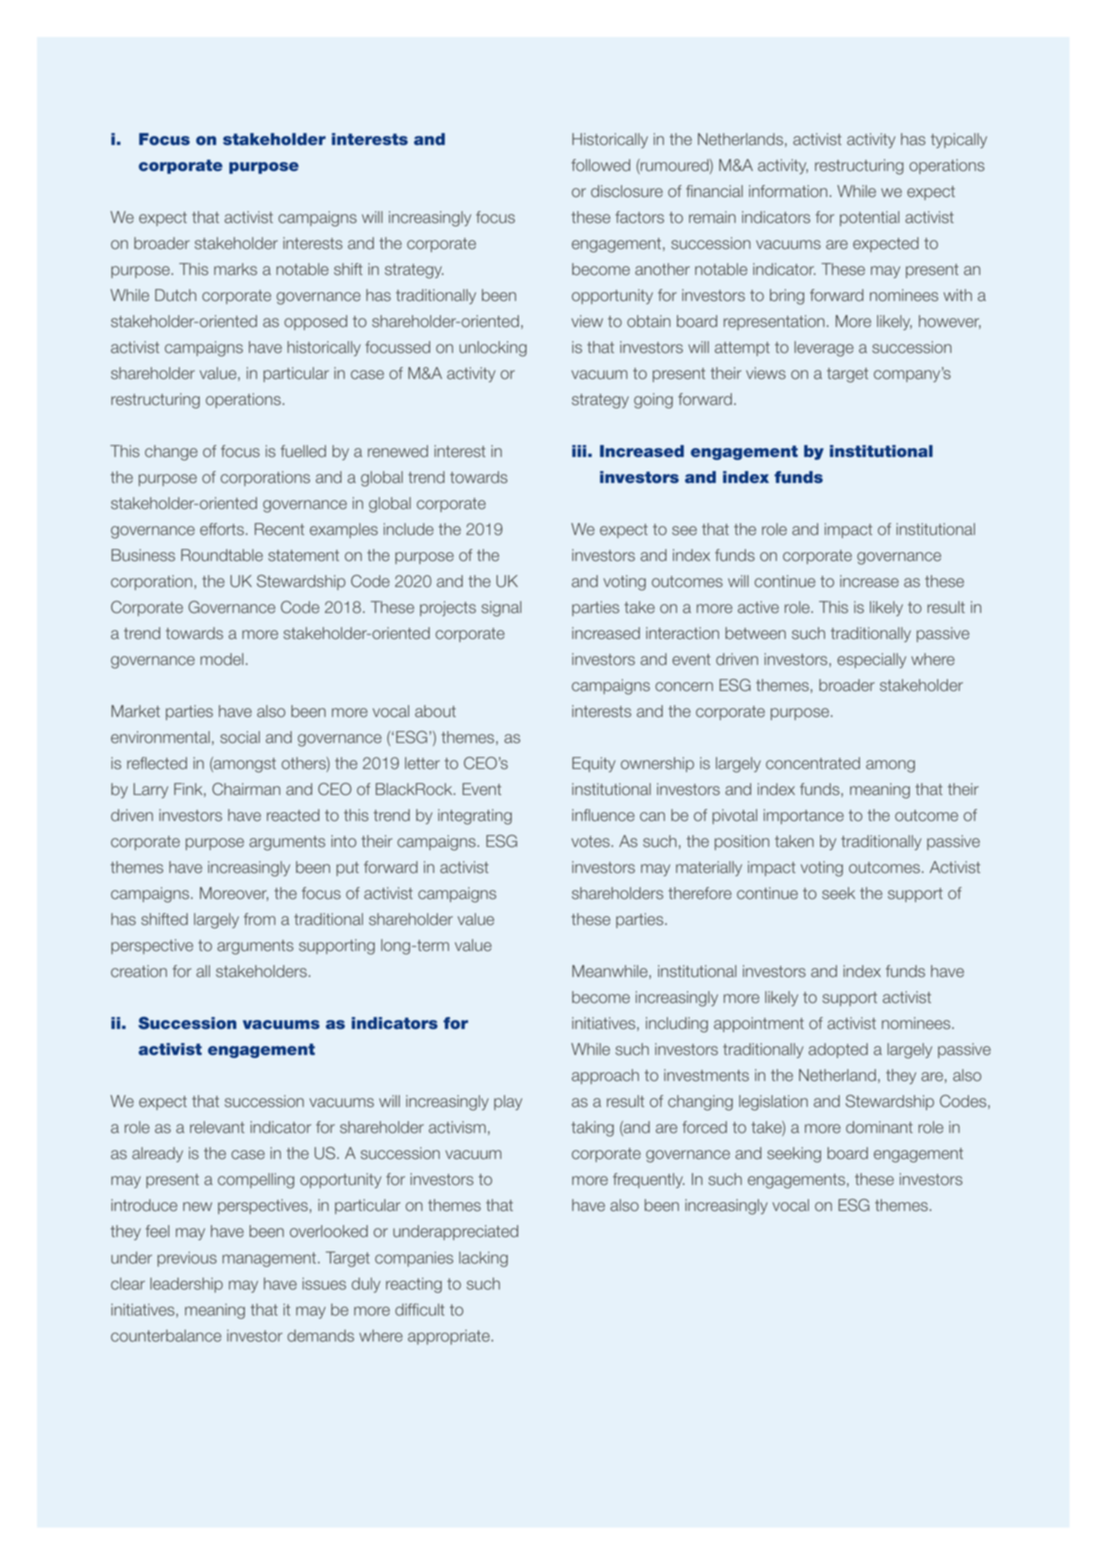 This image has width=1106, height=1564. I want to click on importance, so click(804, 816).
